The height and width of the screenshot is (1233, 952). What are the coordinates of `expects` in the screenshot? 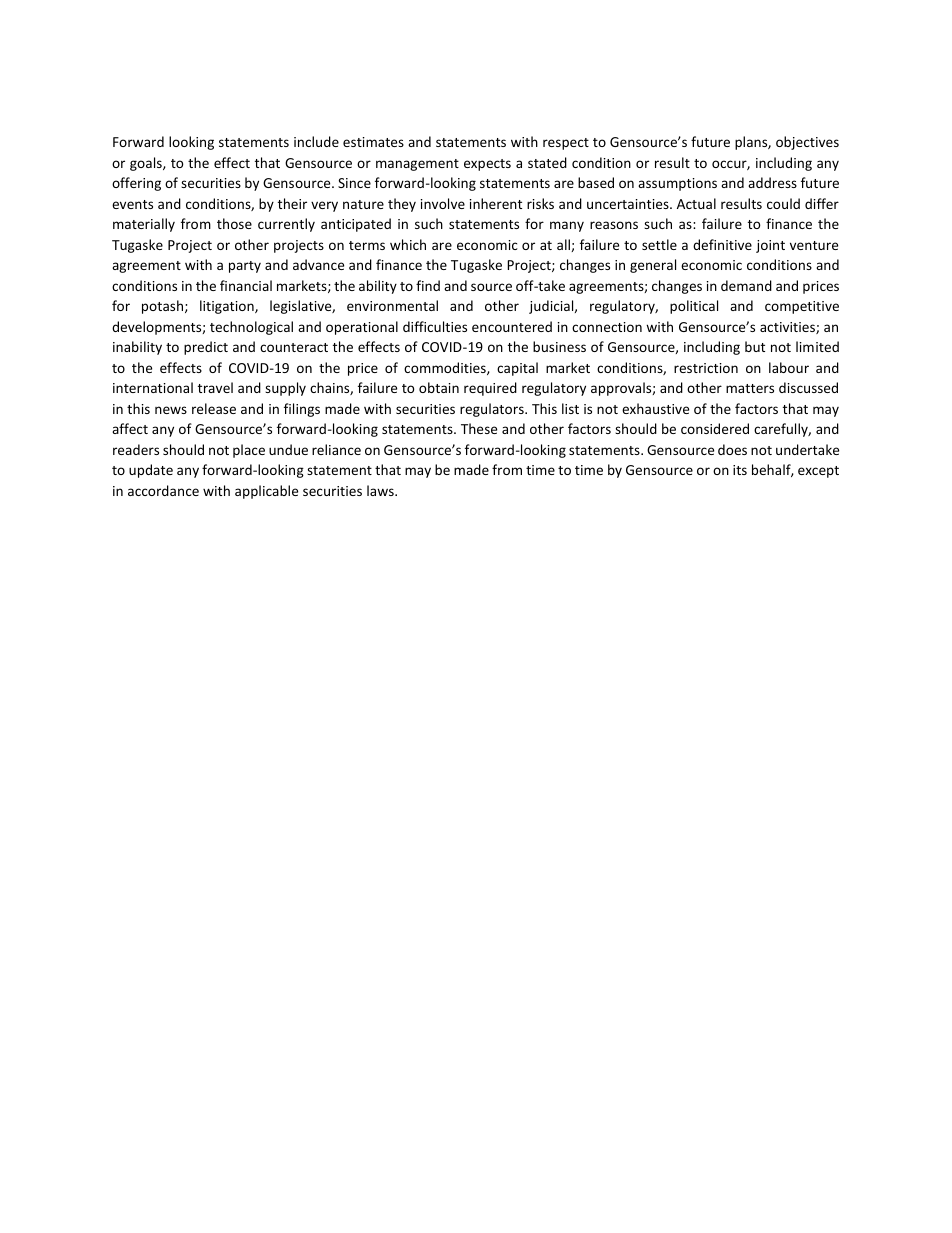 It's located at (487, 165).
